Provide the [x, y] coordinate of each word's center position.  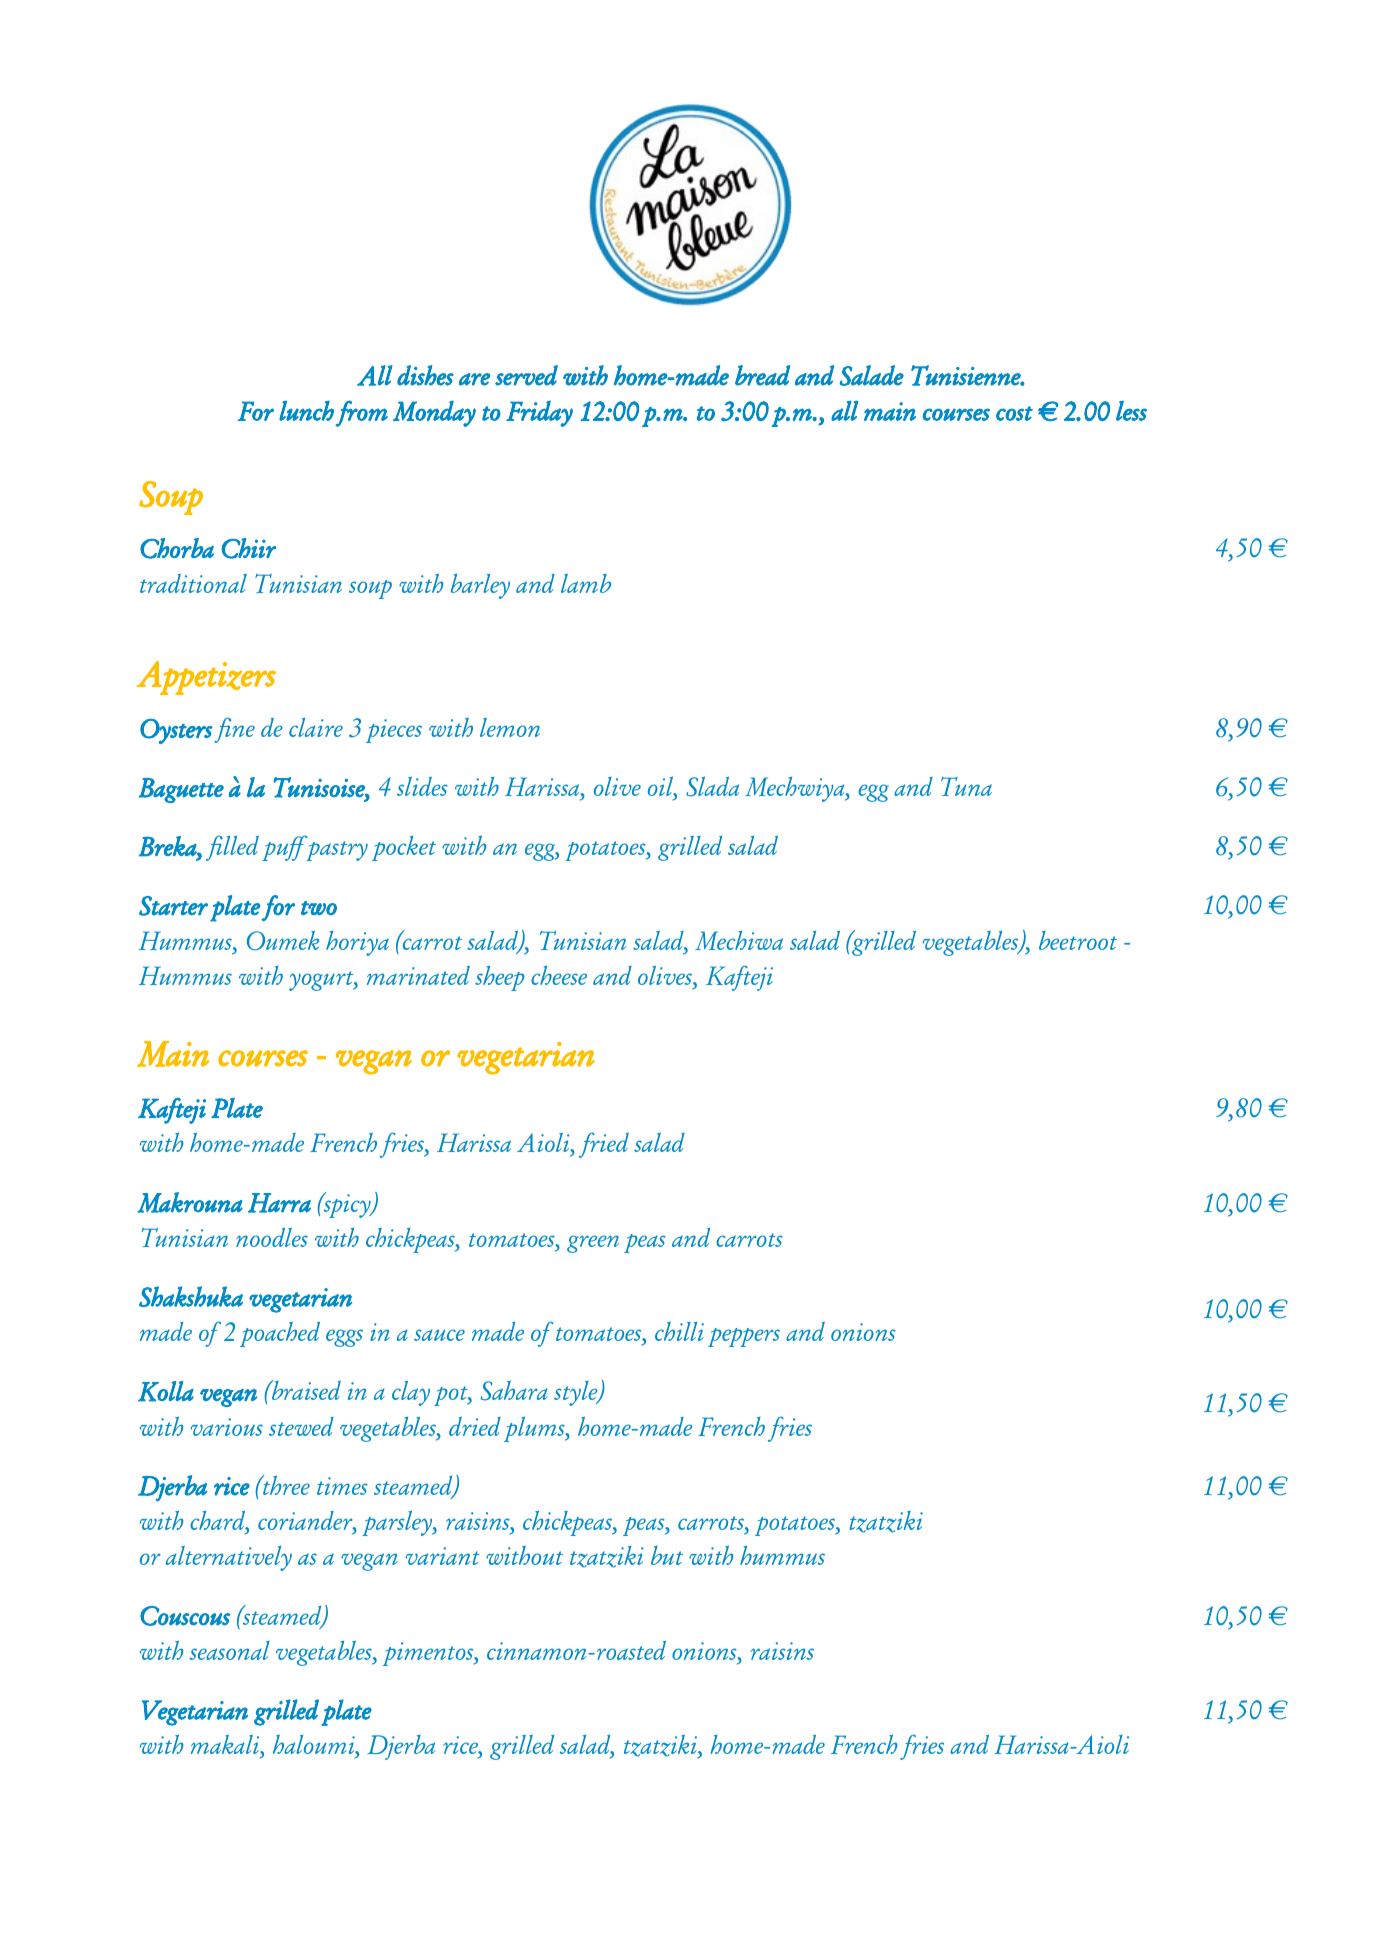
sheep [500, 978]
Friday [539, 414]
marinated [418, 975]
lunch [306, 410]
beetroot [1078, 940]
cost [1014, 413]
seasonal [230, 1650]
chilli [679, 1331]
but [667, 1555]
